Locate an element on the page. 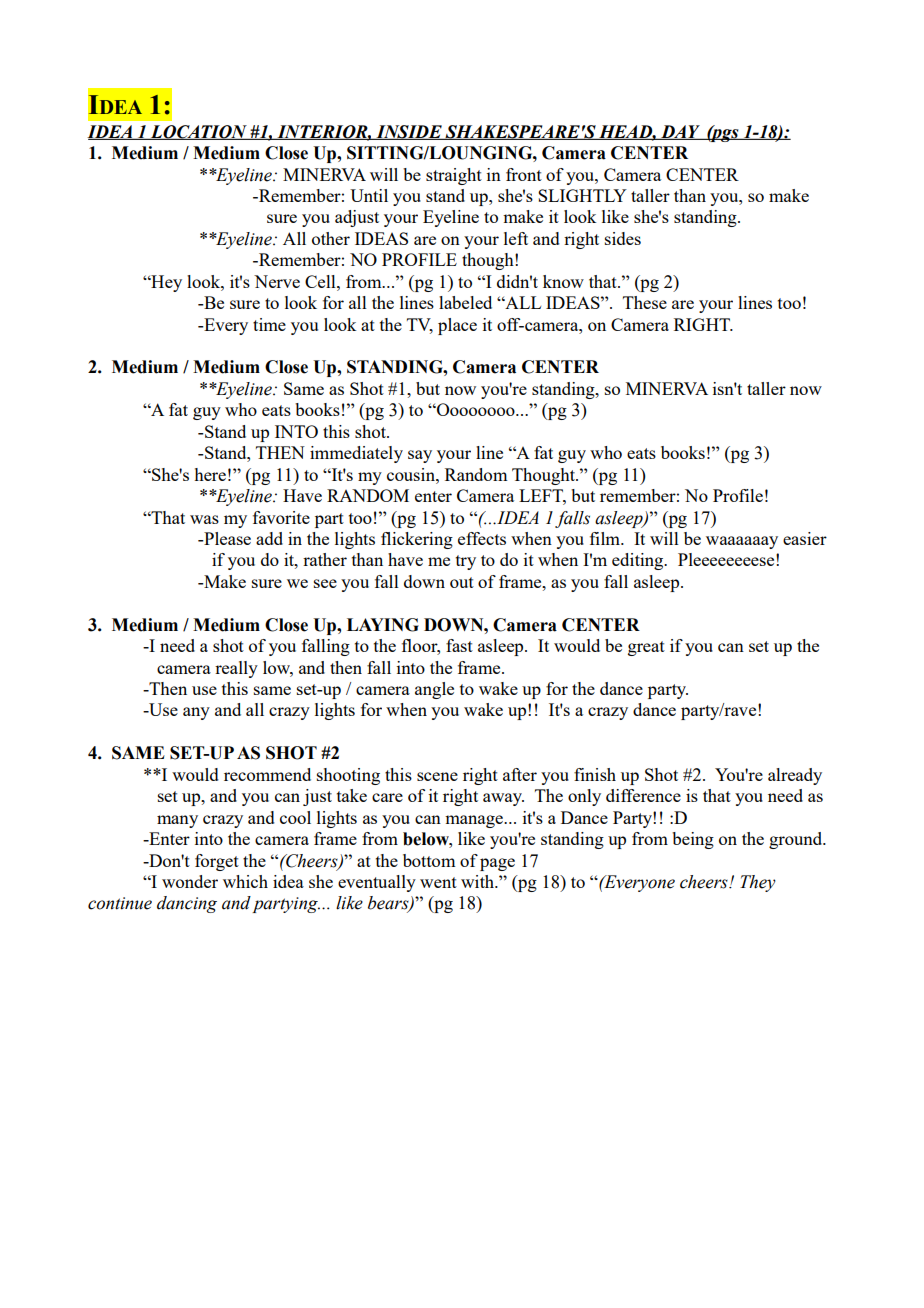 The width and height of the document is (924, 1308). waaaaaay is located at coordinates (742, 542).
